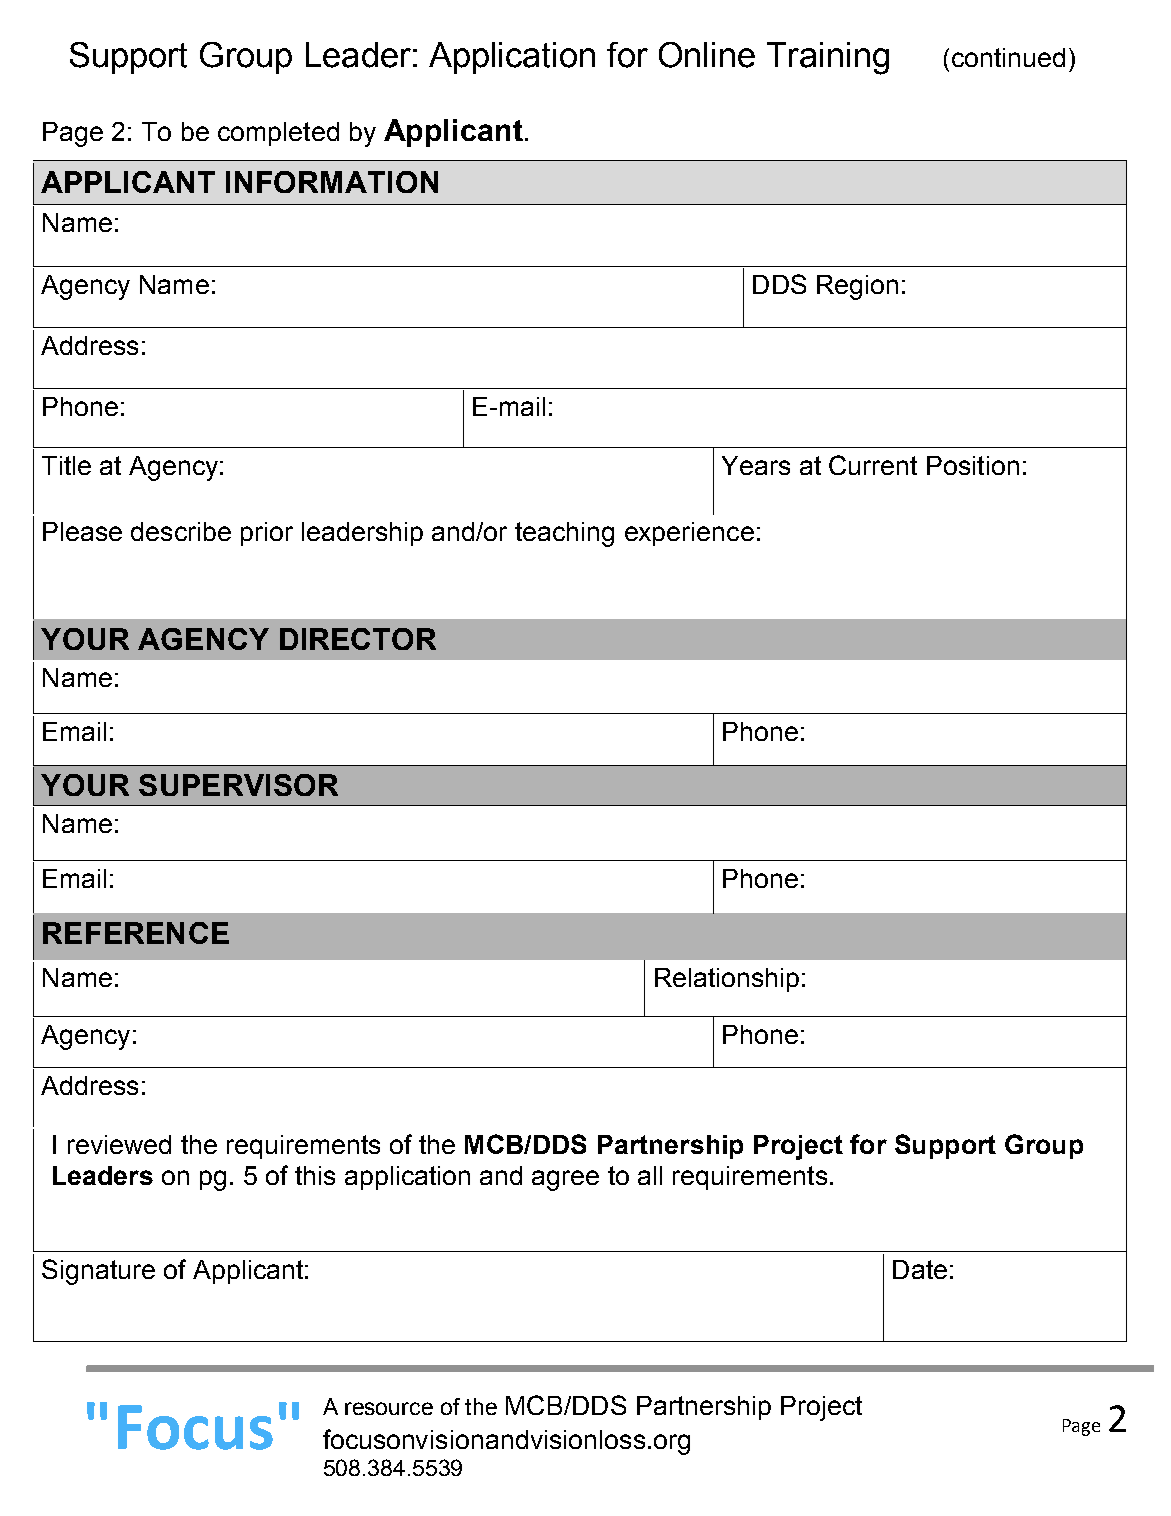 The width and height of the screenshot is (1171, 1516). Describe the element at coordinates (181, 531) in the screenshot. I see `describe` at that location.
